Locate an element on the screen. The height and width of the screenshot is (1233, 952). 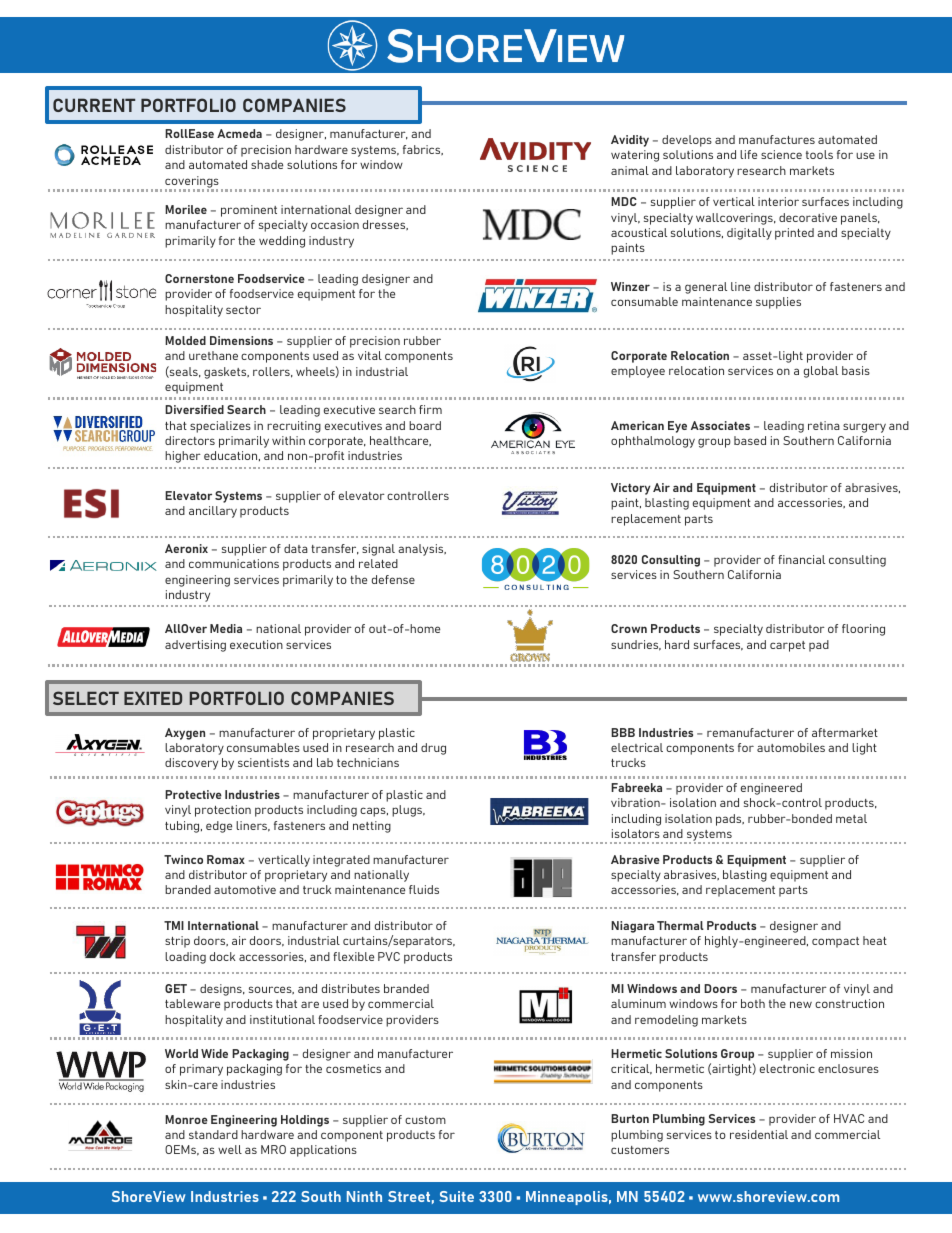
defense is located at coordinates (393, 579).
